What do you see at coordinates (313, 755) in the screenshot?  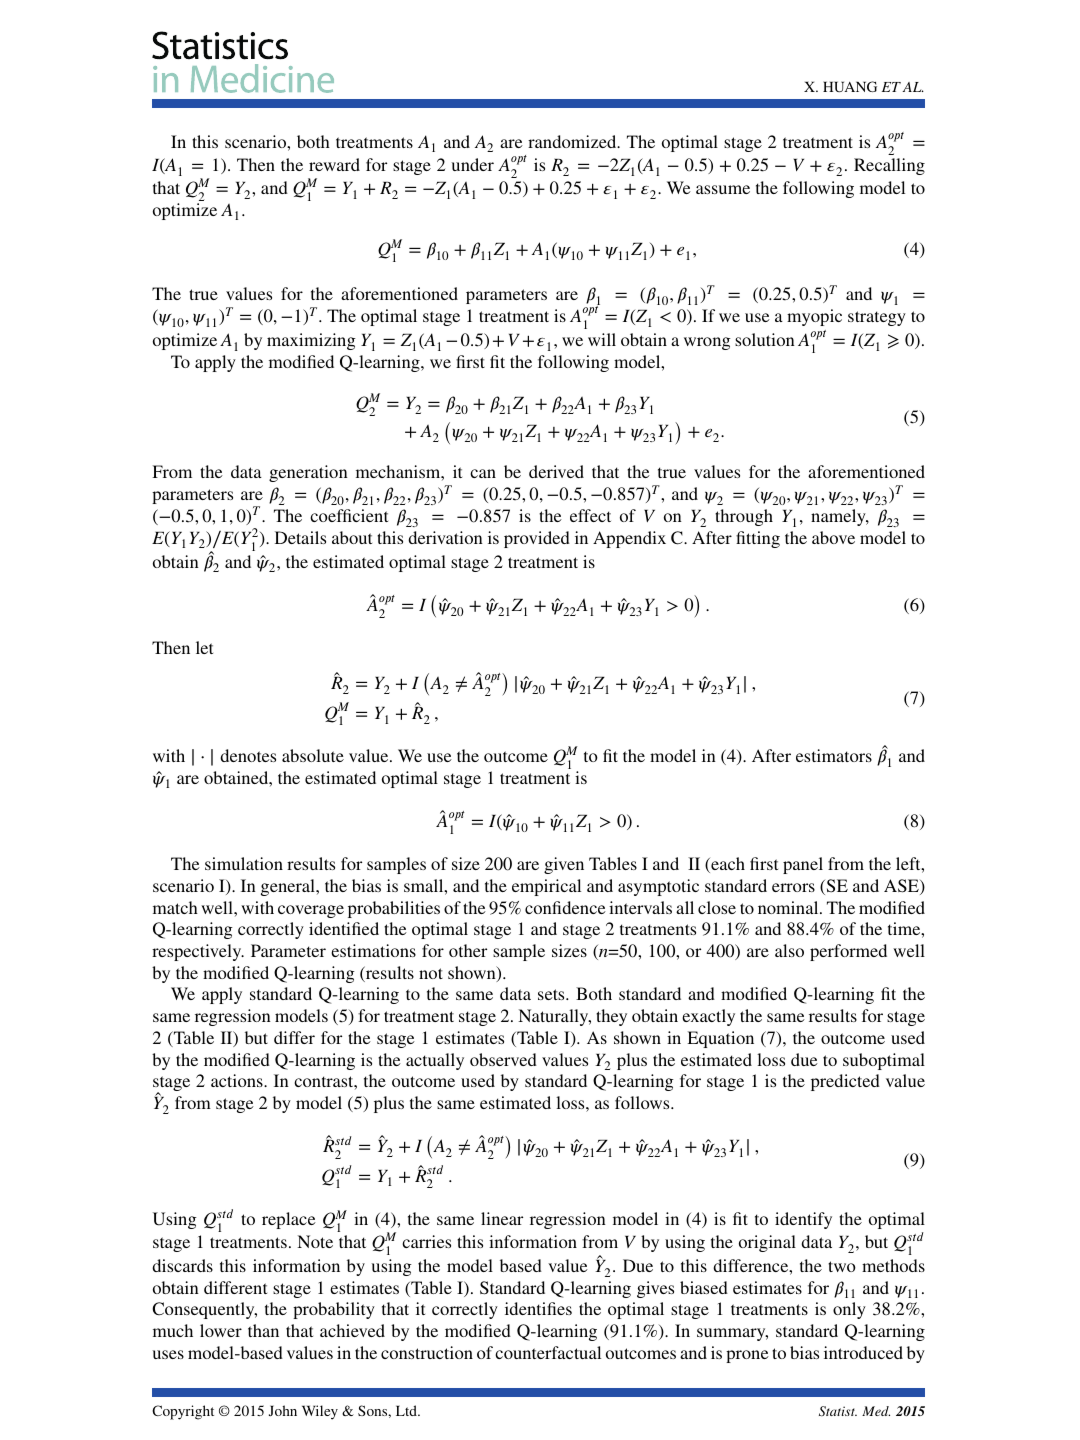 I see `absolute` at bounding box center [313, 755].
